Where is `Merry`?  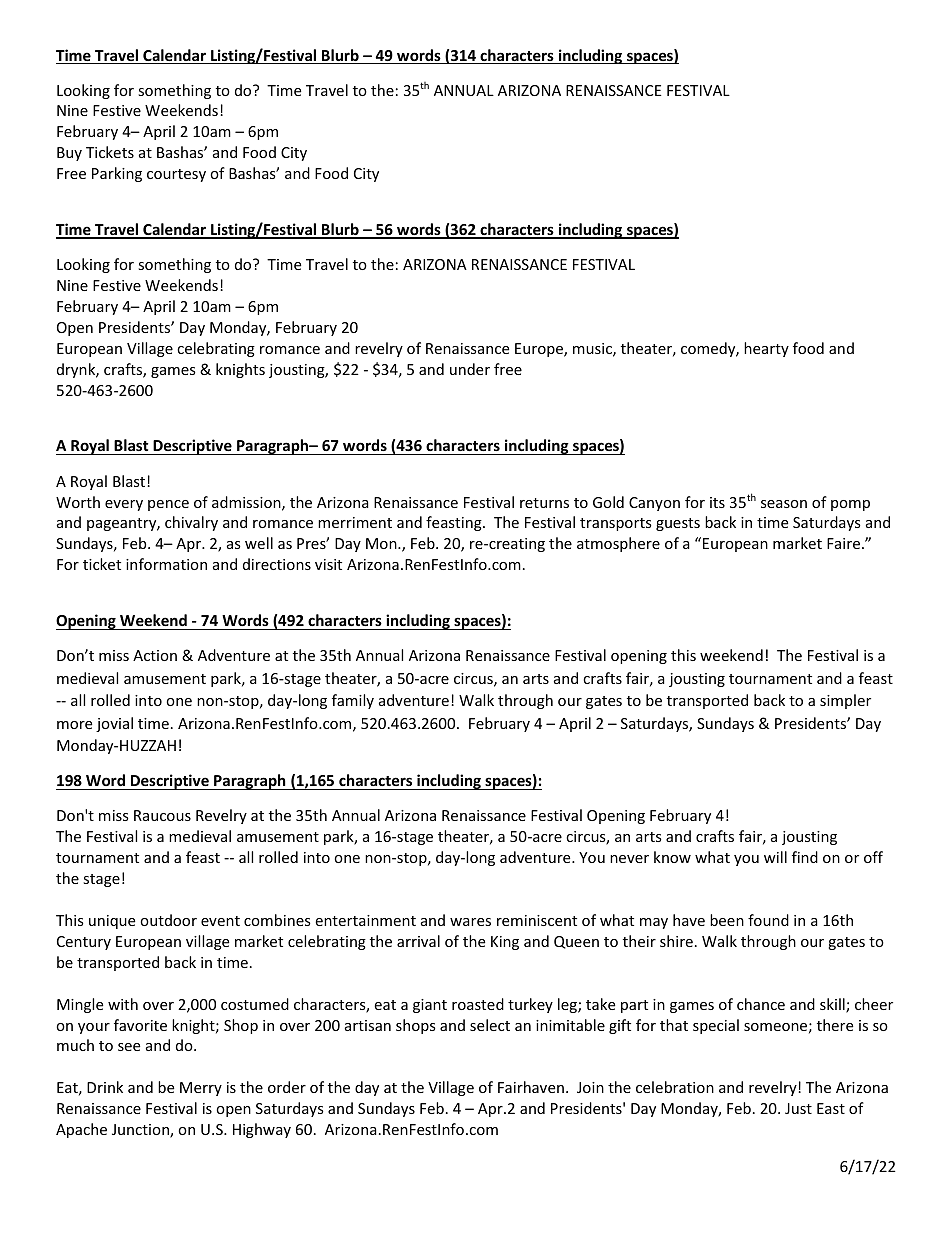 Merry is located at coordinates (201, 1089).
